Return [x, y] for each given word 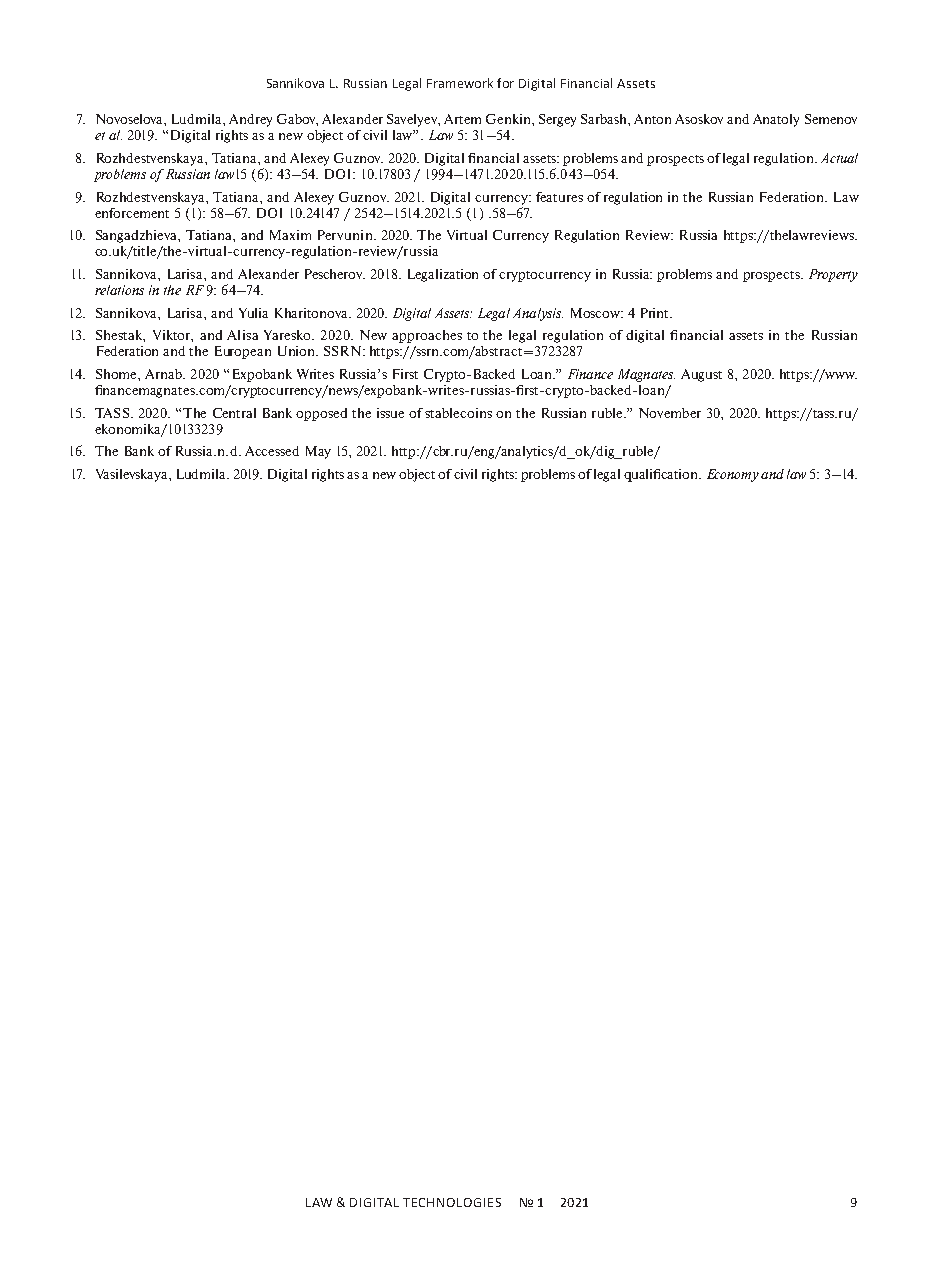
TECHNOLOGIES [452, 1202]
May [318, 452]
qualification [662, 475]
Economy [733, 475]
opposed [321, 414]
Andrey [250, 120]
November [670, 413]
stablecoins [458, 413]
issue [390, 413]
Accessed [272, 451]
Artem [462, 119]
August [701, 375]
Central [234, 413]
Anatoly [776, 120]
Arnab [164, 374]
